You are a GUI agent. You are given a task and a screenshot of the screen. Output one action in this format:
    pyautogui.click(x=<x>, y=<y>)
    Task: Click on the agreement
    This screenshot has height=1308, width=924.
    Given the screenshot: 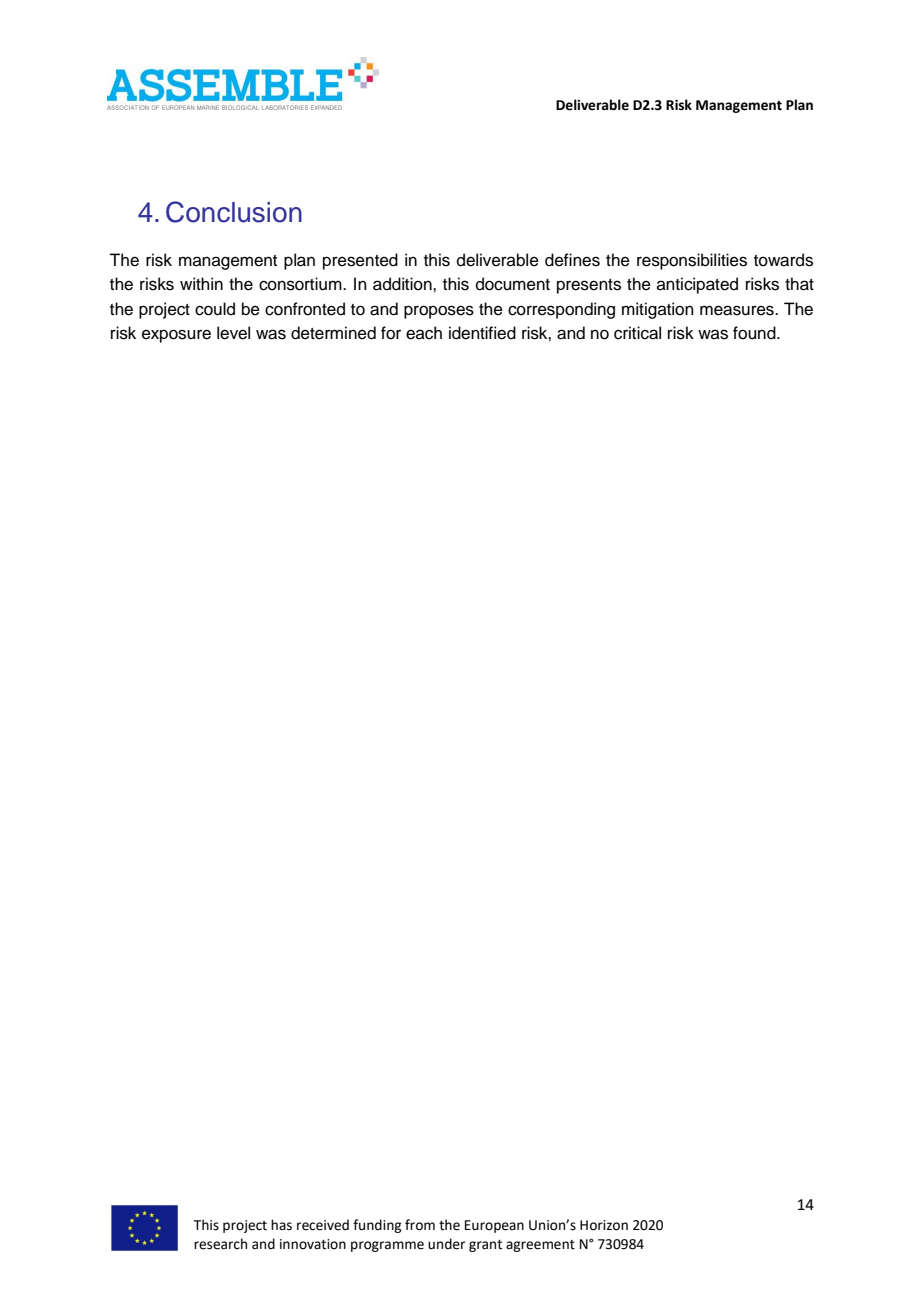 What is the action you would take?
    pyautogui.click(x=540, y=1246)
